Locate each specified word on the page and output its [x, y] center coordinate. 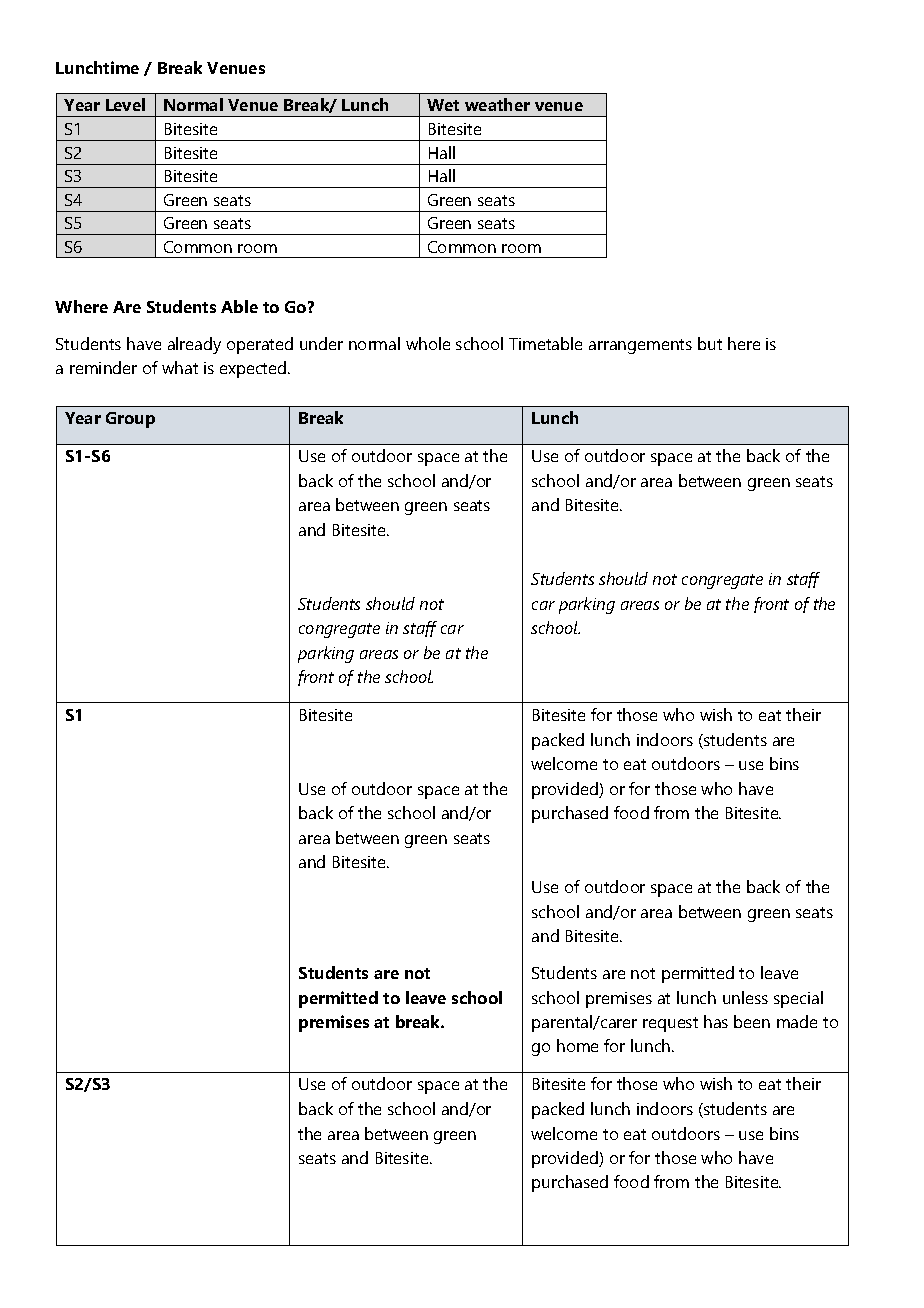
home [577, 1045]
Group [130, 420]
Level [125, 104]
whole [428, 343]
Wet [443, 105]
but [710, 343]
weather [497, 104]
